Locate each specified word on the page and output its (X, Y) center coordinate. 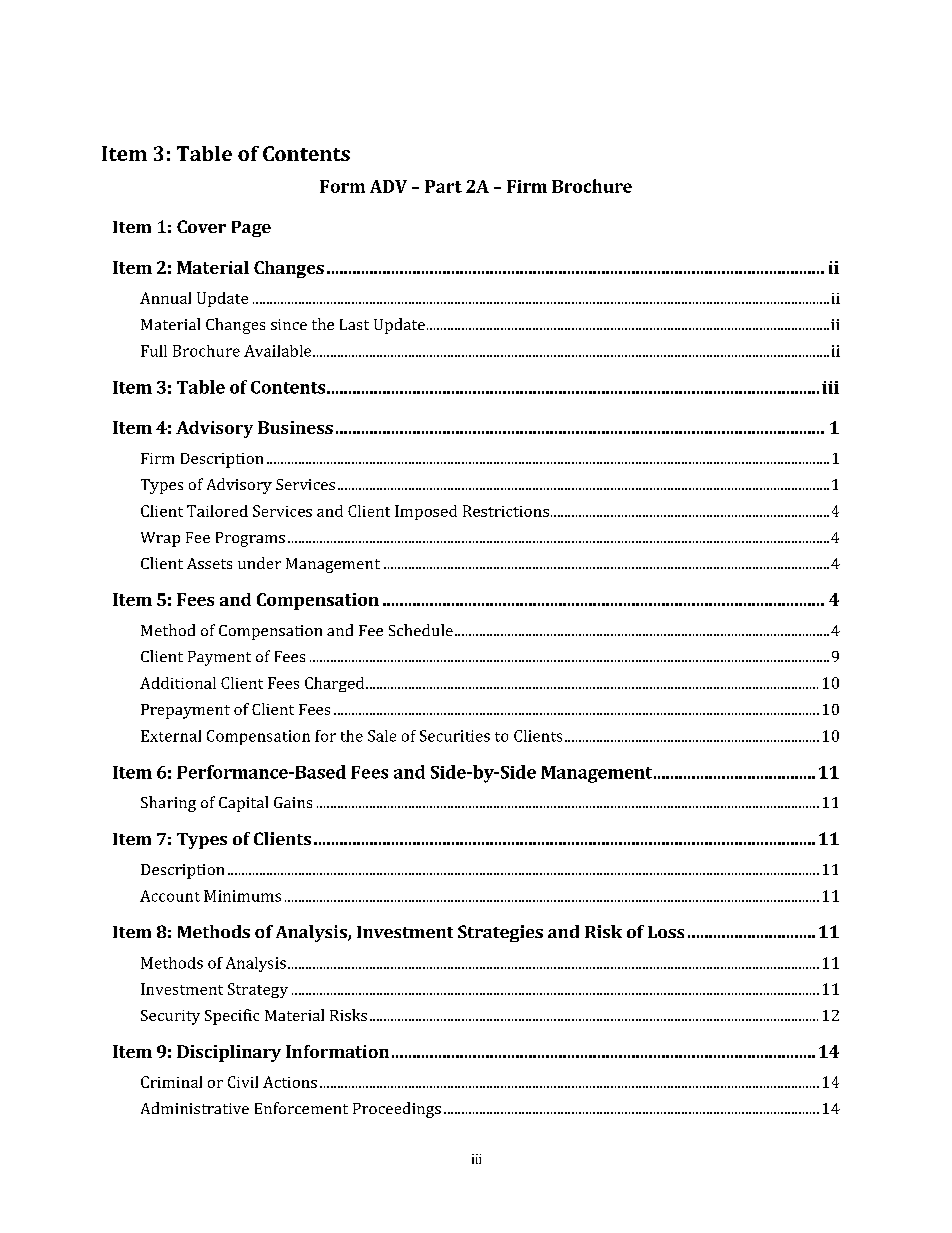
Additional (178, 683)
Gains (293, 802)
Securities (455, 736)
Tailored (217, 511)
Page (251, 229)
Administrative (195, 1108)
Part (443, 186)
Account (170, 896)
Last (354, 324)
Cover (201, 226)
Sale (382, 736)
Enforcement (301, 1108)
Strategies (500, 933)
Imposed (426, 512)
